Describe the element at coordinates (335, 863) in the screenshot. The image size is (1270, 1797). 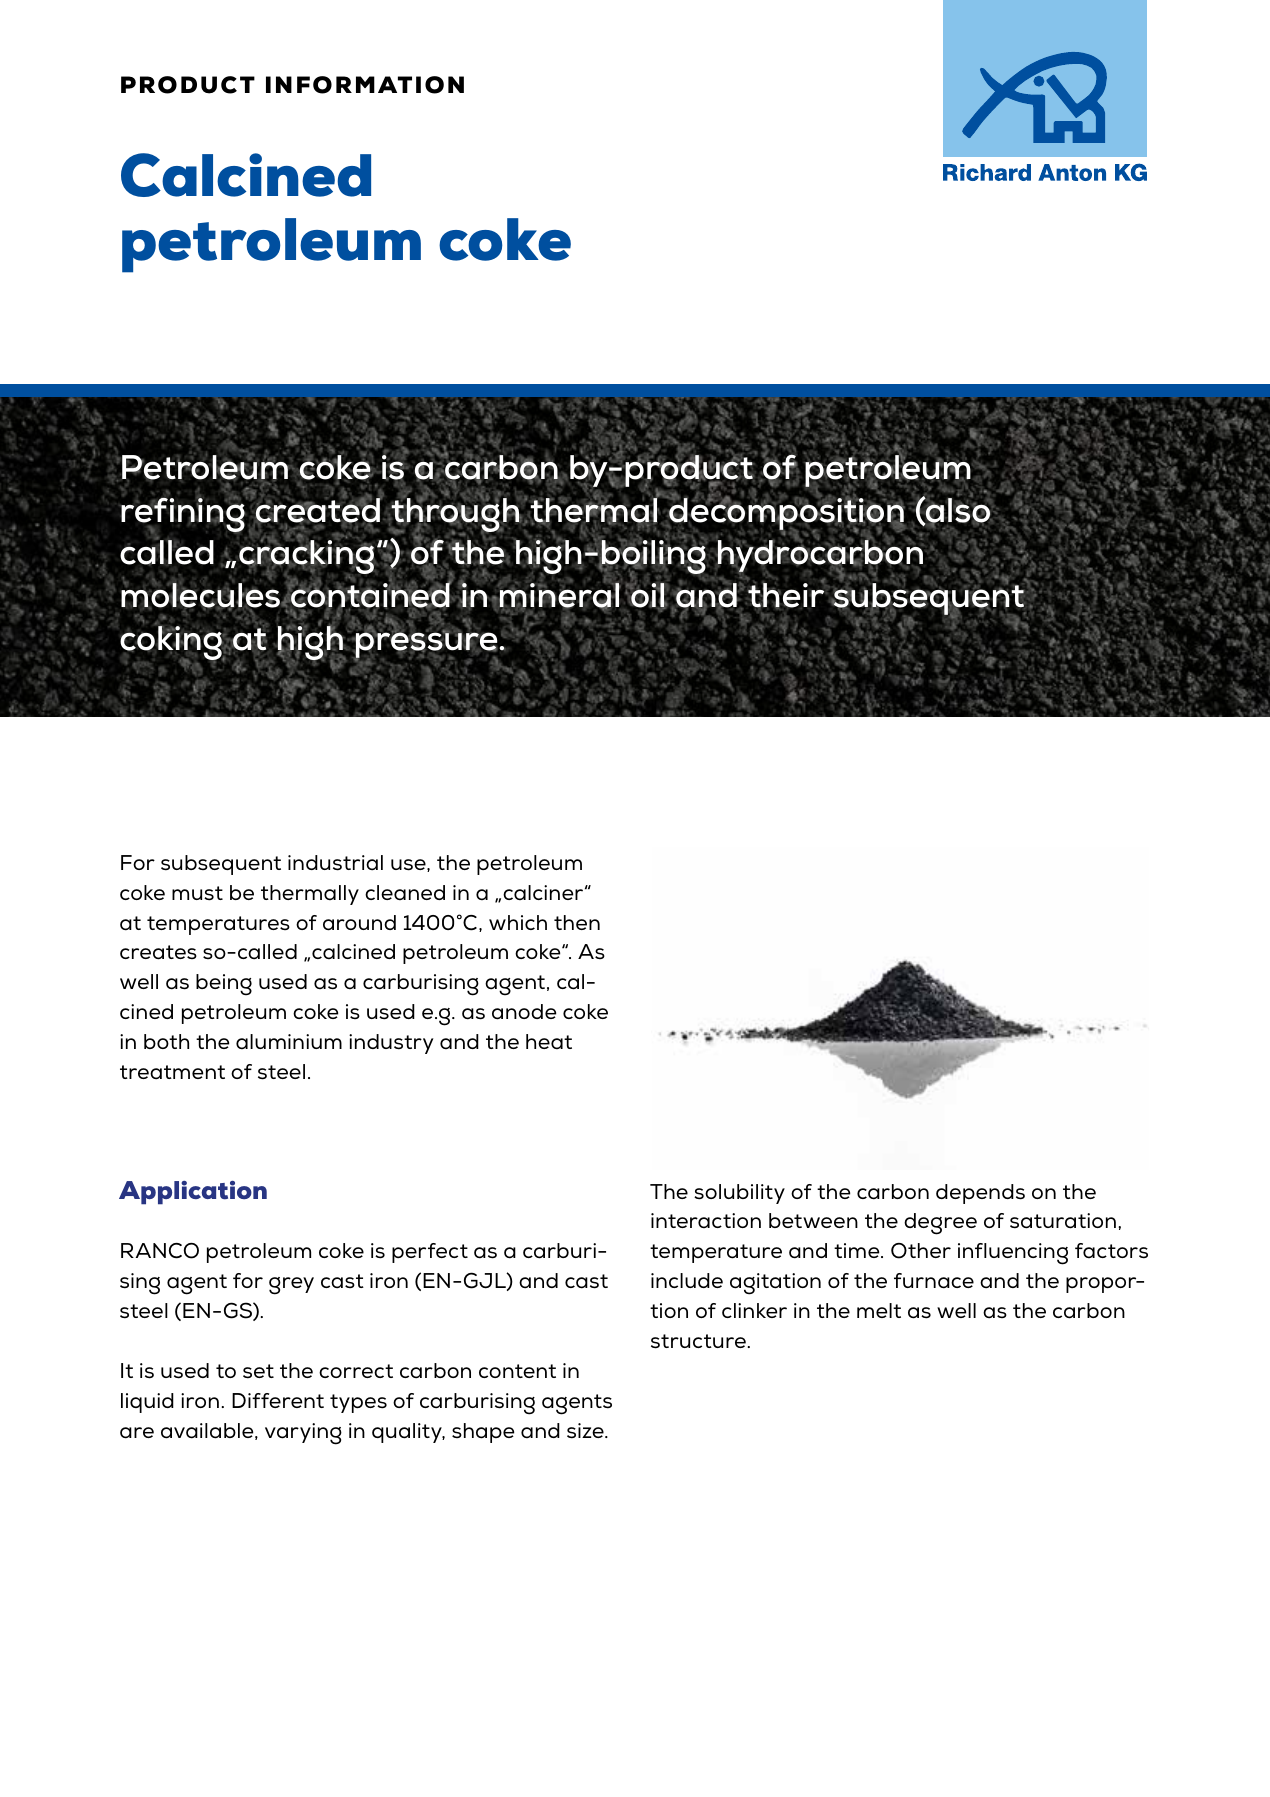
I see `industrial` at that location.
